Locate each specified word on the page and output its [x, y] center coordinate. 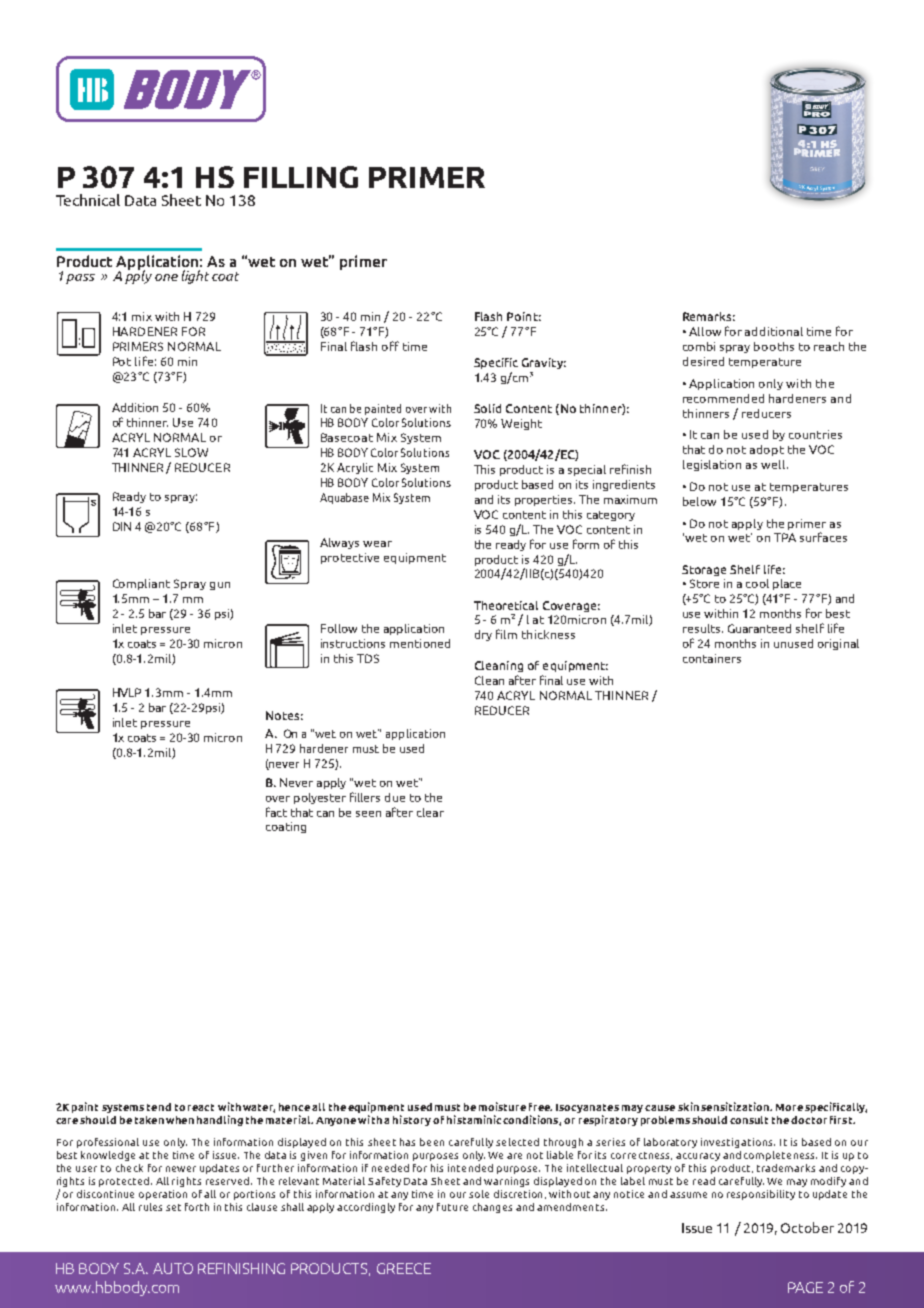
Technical [88, 200]
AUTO [173, 1268]
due [395, 797]
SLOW [191, 452]
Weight [521, 424]
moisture [502, 1106]
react [201, 1107]
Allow [705, 331]
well [773, 464]
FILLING [301, 177]
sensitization [736, 1106]
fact [276, 812]
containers [712, 658]
